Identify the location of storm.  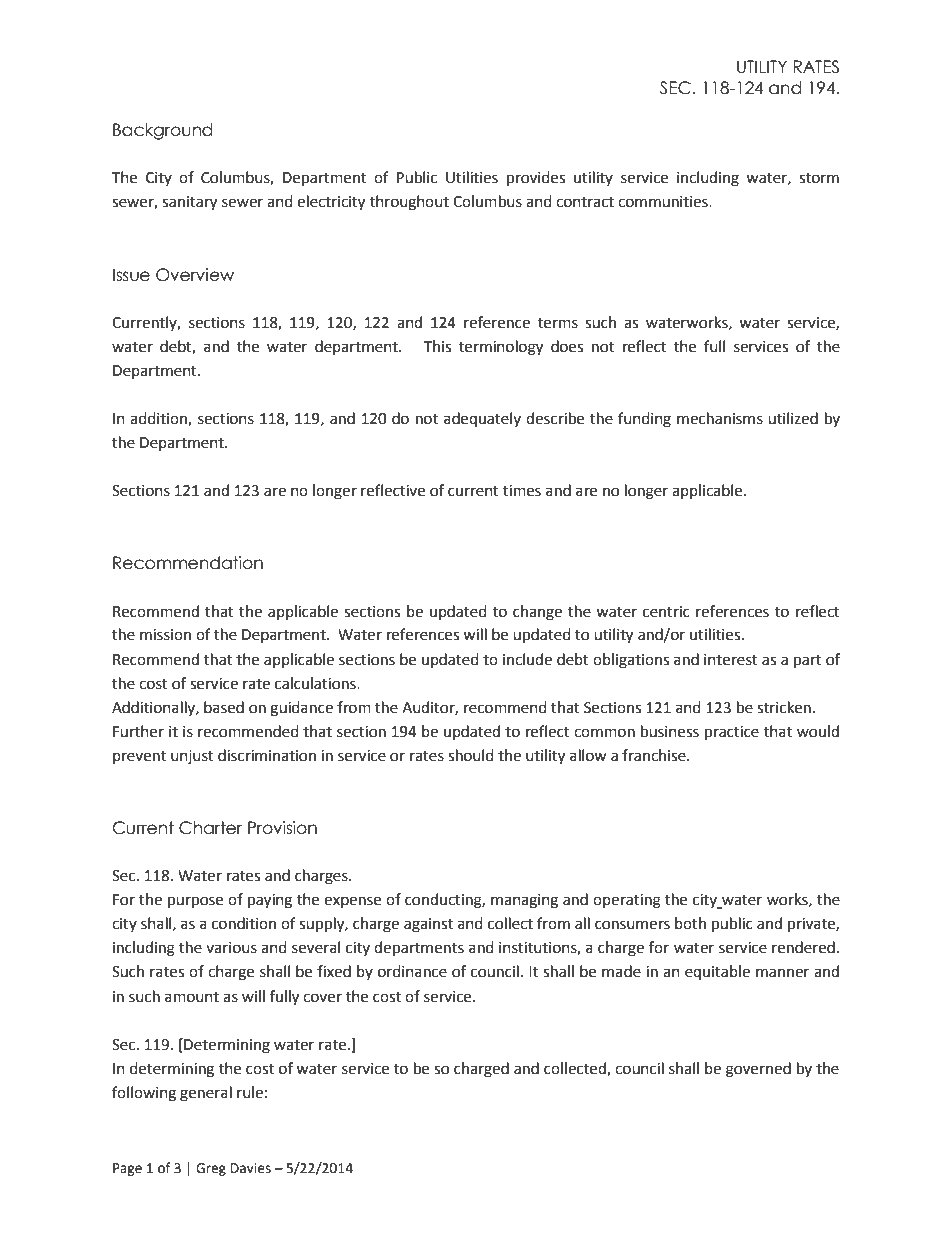
(819, 178).
